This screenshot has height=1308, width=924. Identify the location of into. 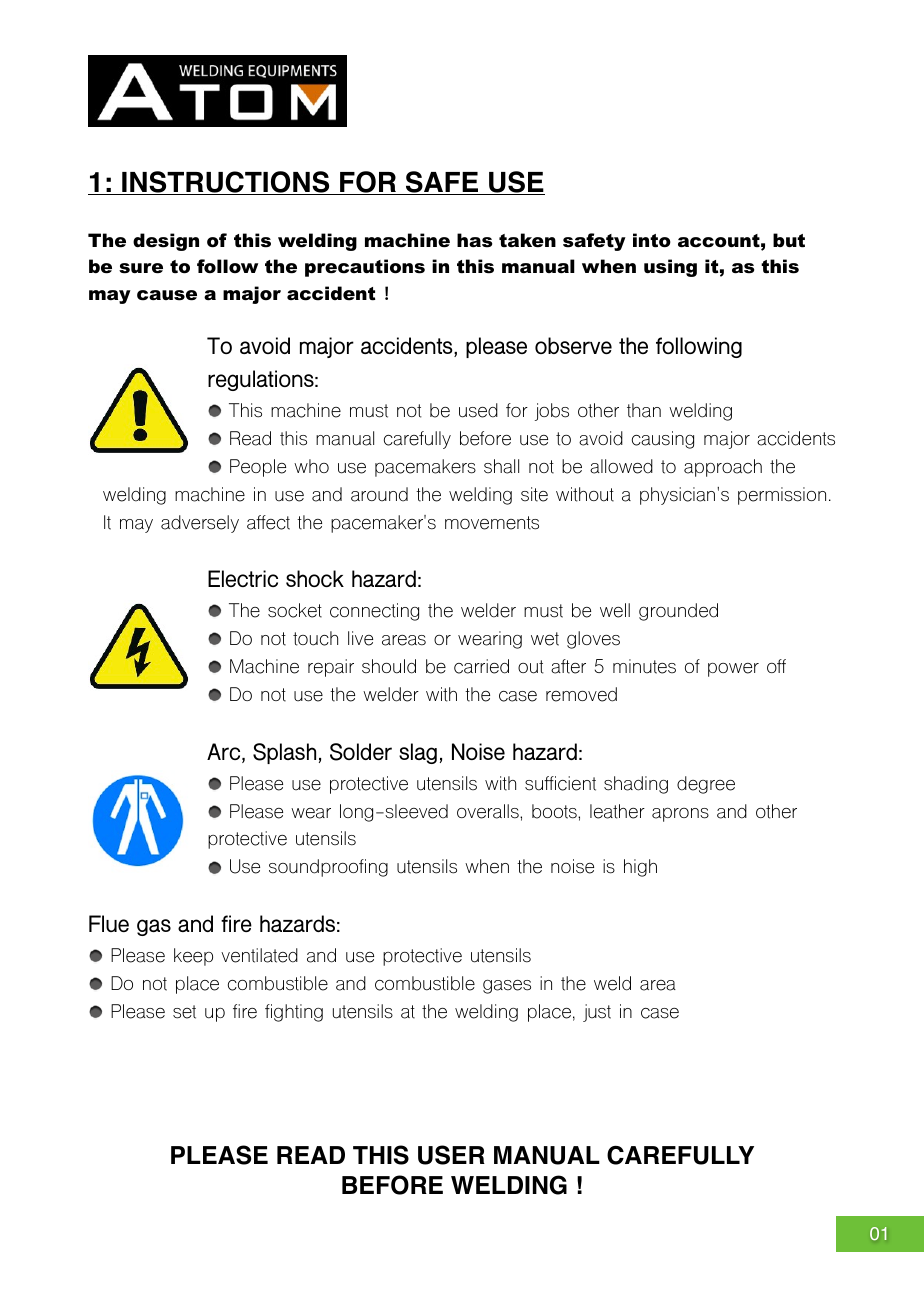
(652, 240).
